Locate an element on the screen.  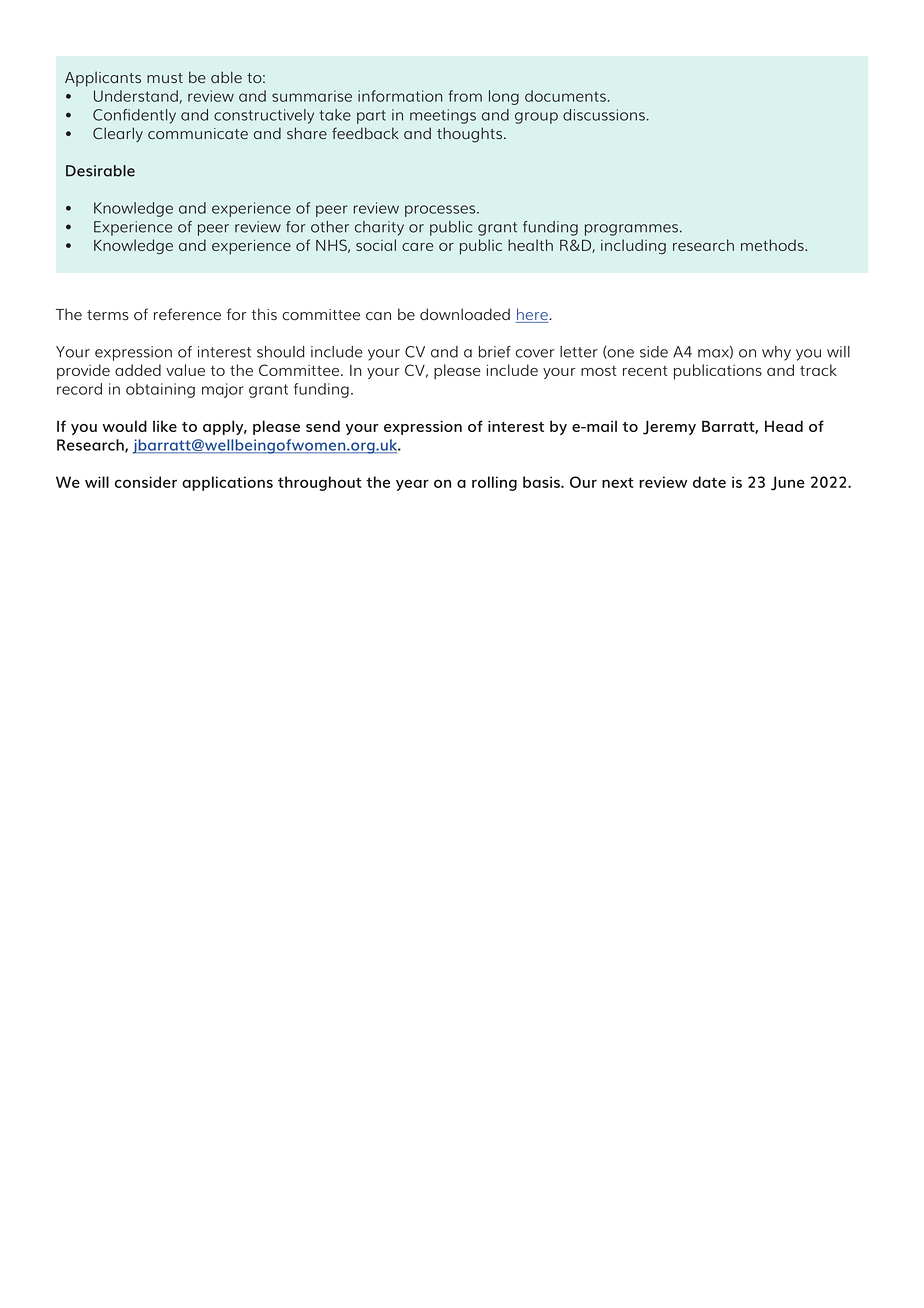
brief is located at coordinates (495, 352).
